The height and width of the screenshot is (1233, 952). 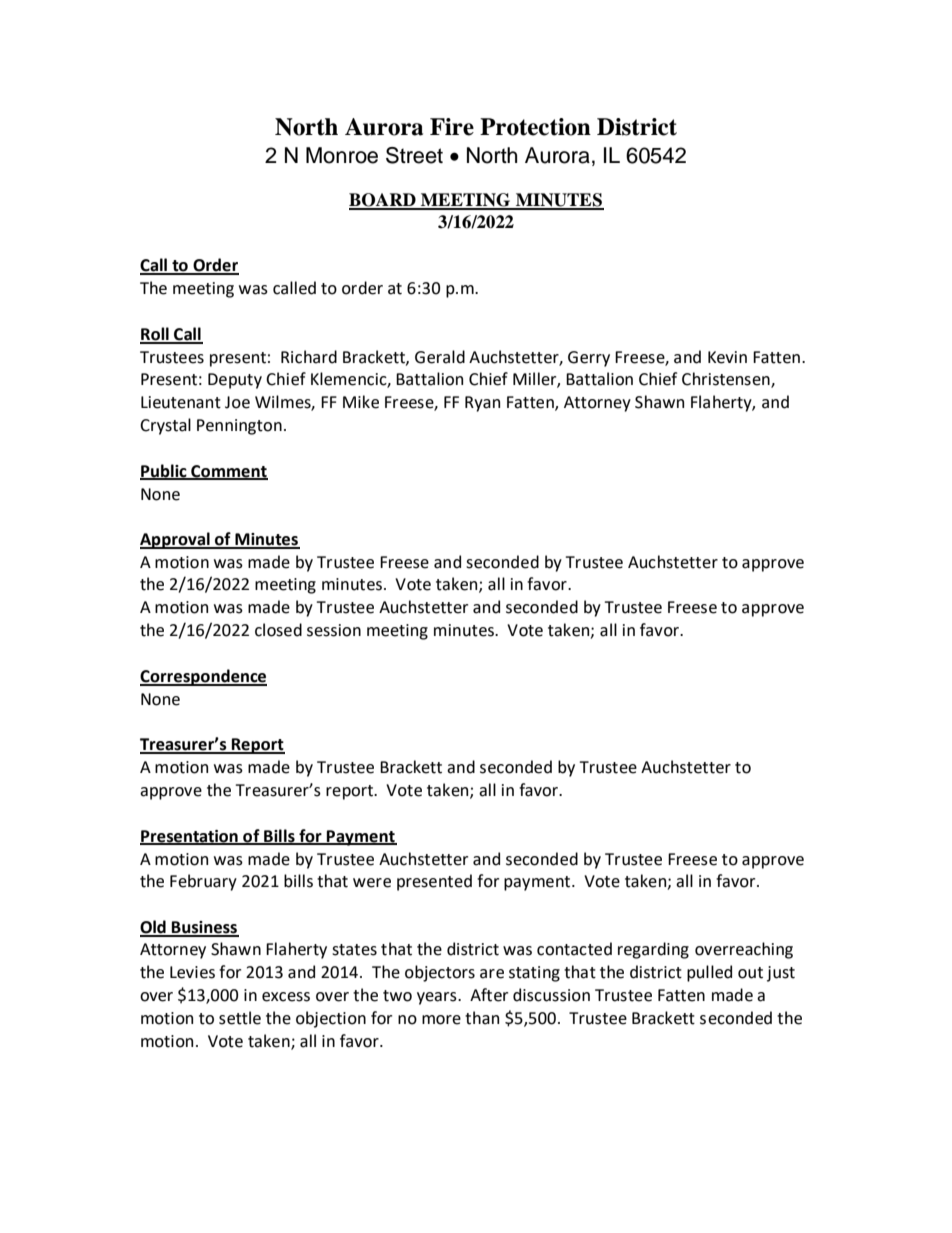 I want to click on Pennington, so click(x=239, y=427).
